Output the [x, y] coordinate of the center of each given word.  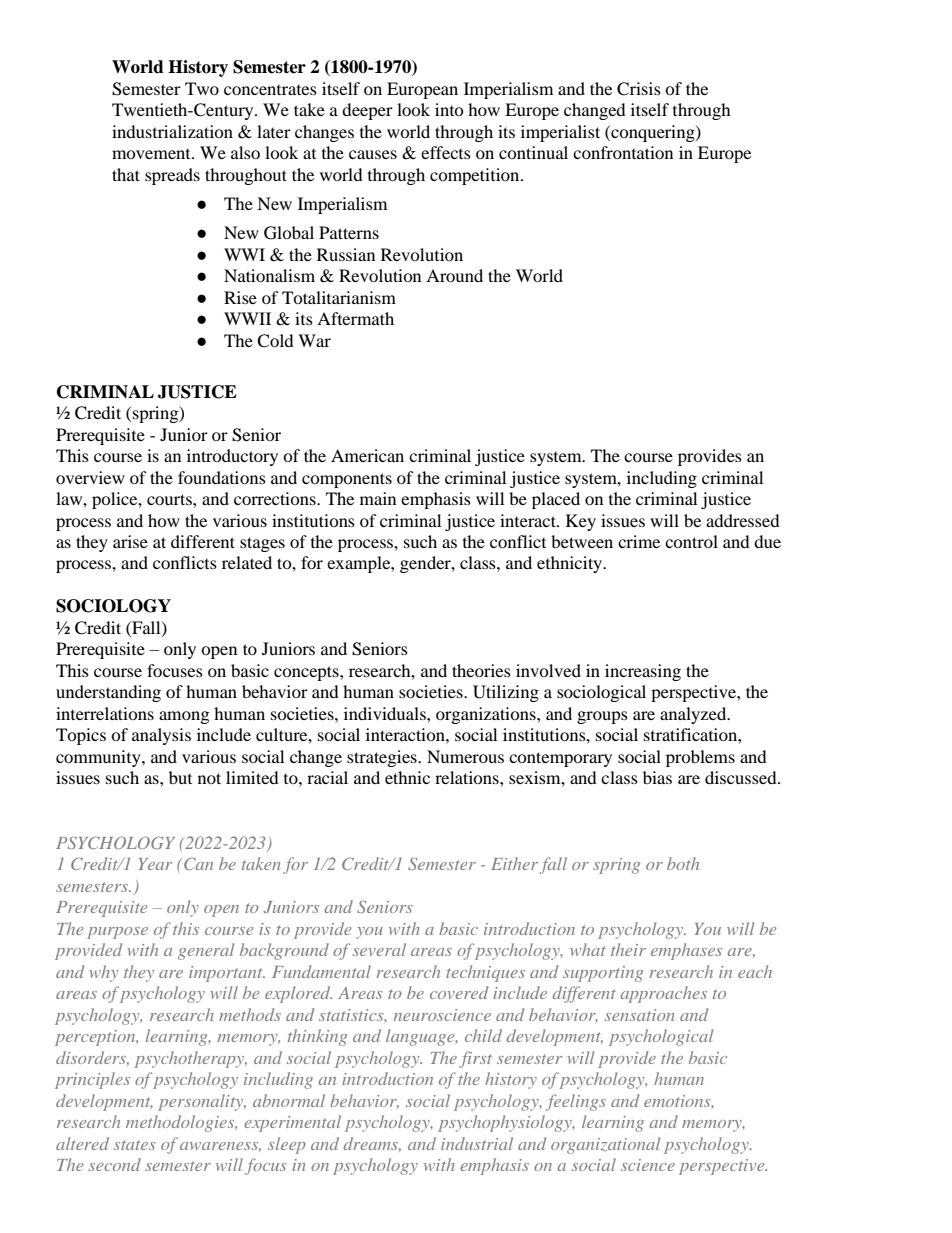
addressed [743, 520]
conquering [653, 133]
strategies [383, 758]
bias [657, 777]
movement [152, 154]
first [475, 1059]
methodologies [181, 1123]
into [449, 109]
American [367, 455]
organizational [605, 1145]
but [180, 777]
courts [170, 499]
